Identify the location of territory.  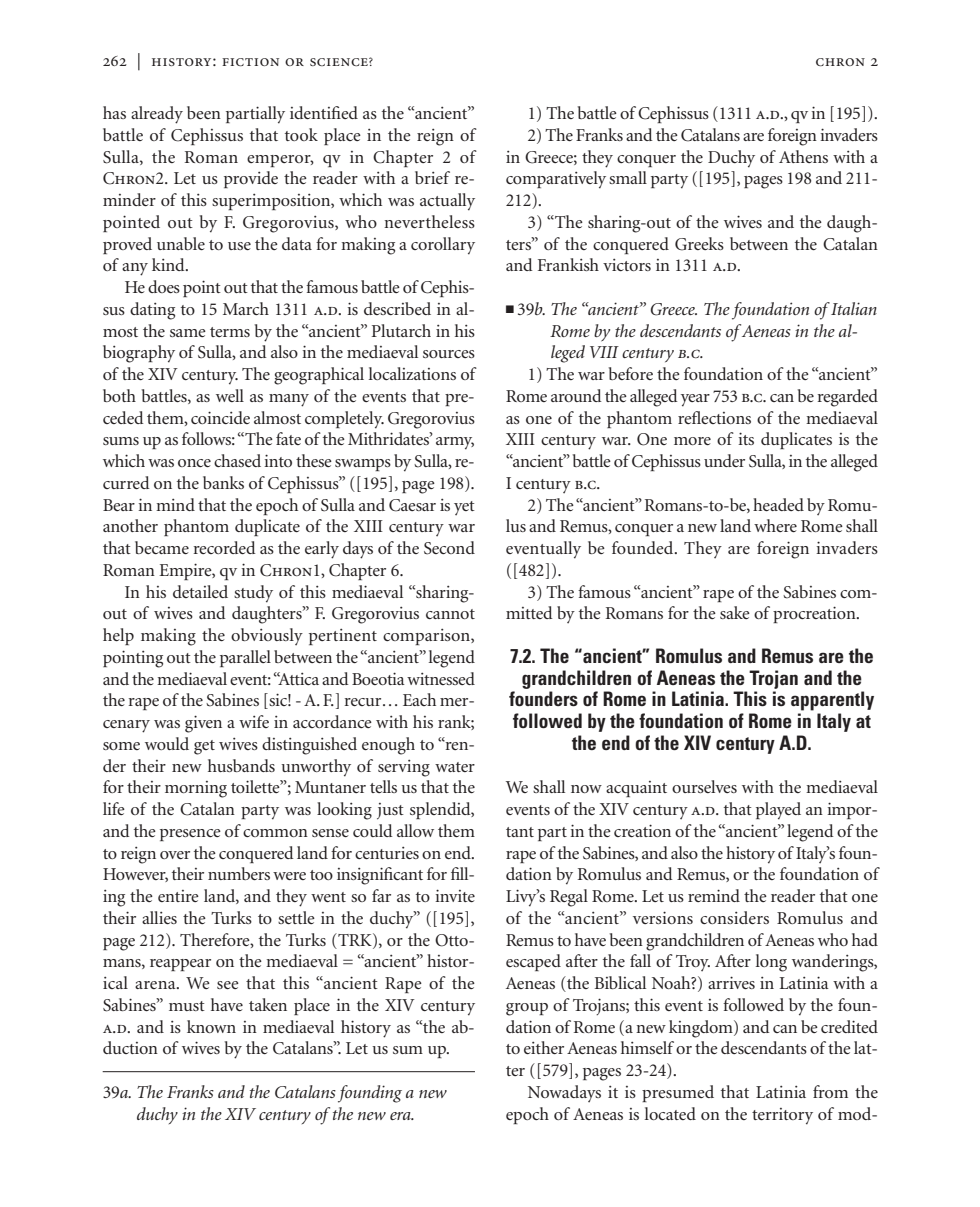
(782, 1116).
